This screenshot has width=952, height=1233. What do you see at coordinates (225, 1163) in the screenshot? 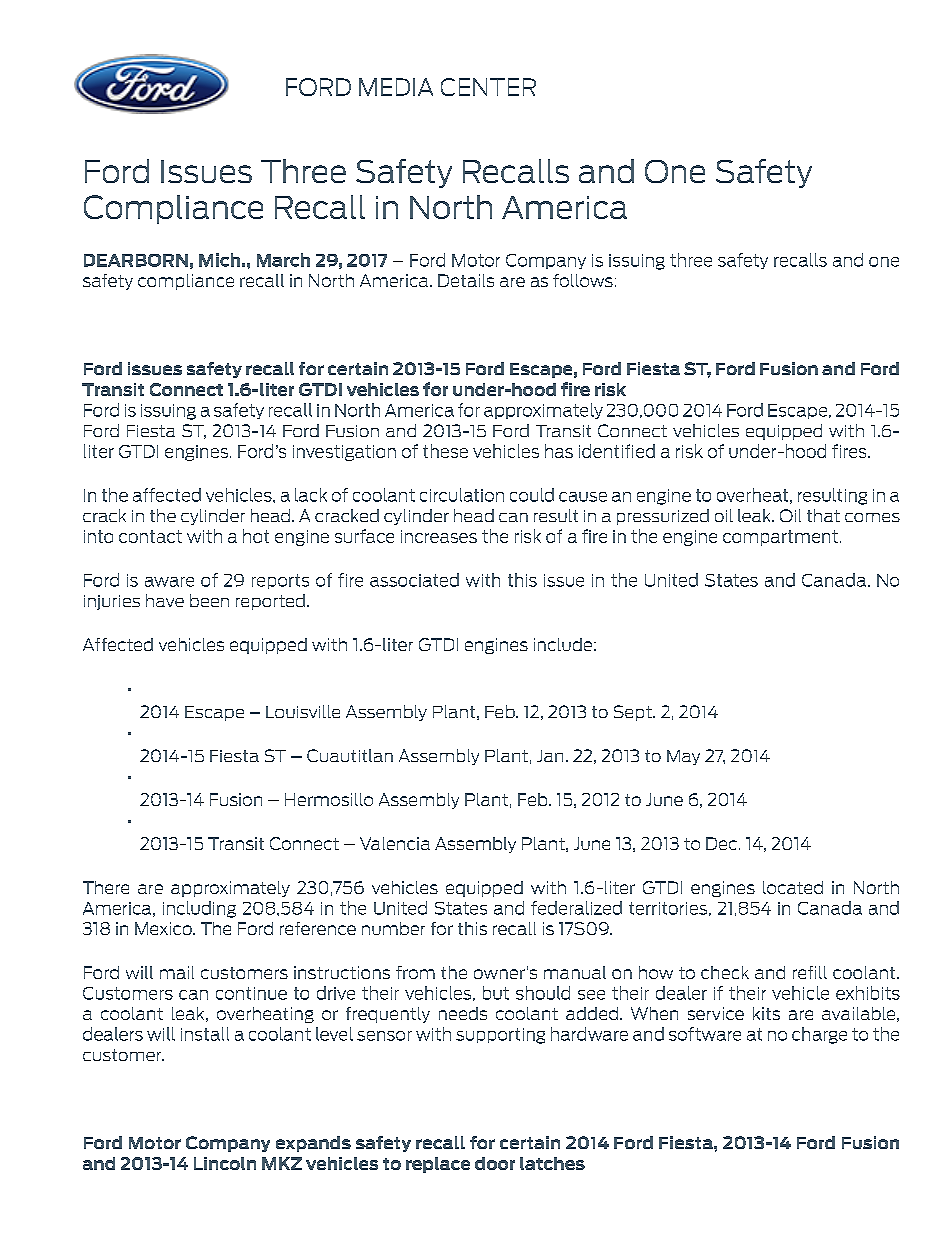
I see `Lincoln` at bounding box center [225, 1163].
